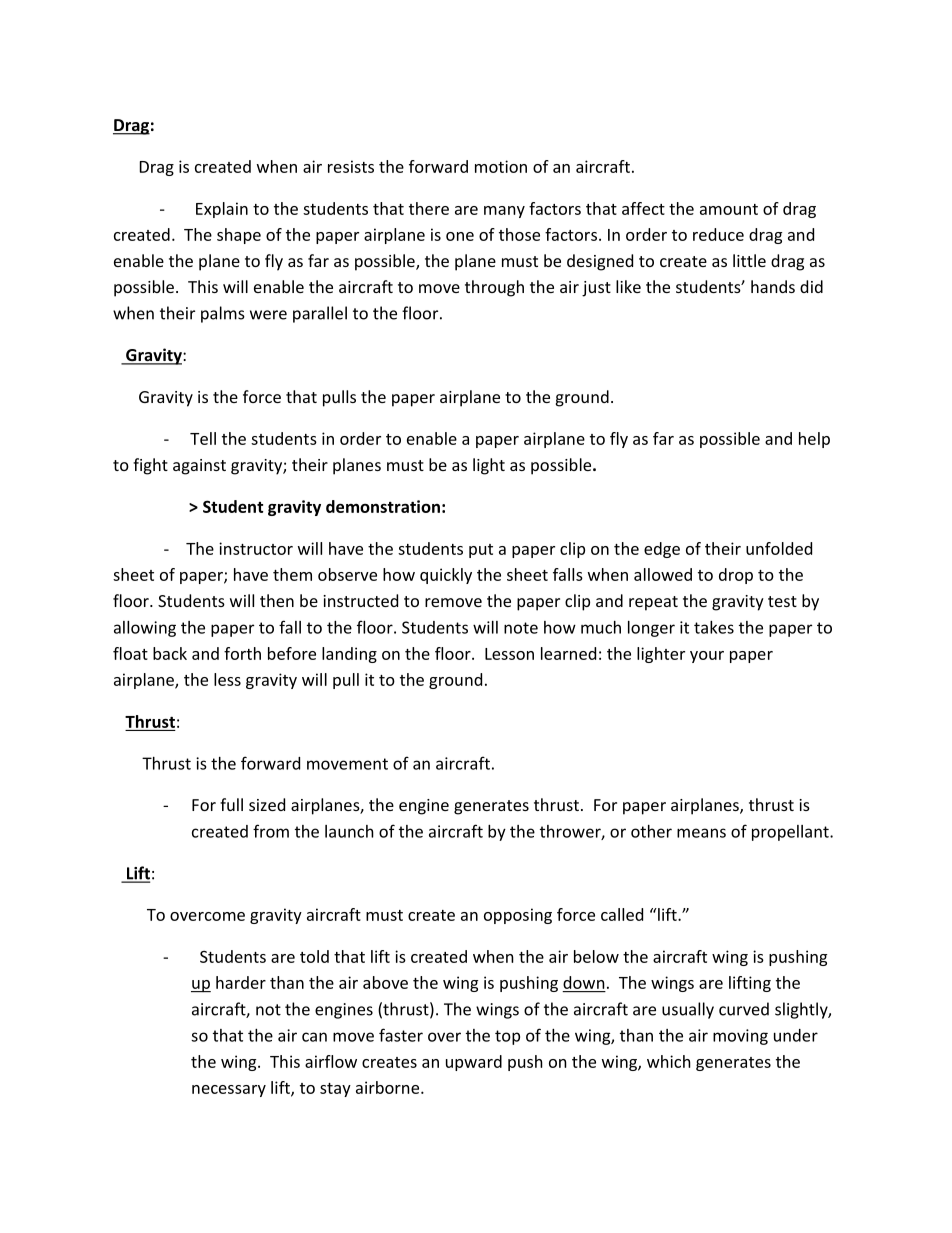 The width and height of the document is (952, 1233). I want to click on necessary, so click(229, 1091).
